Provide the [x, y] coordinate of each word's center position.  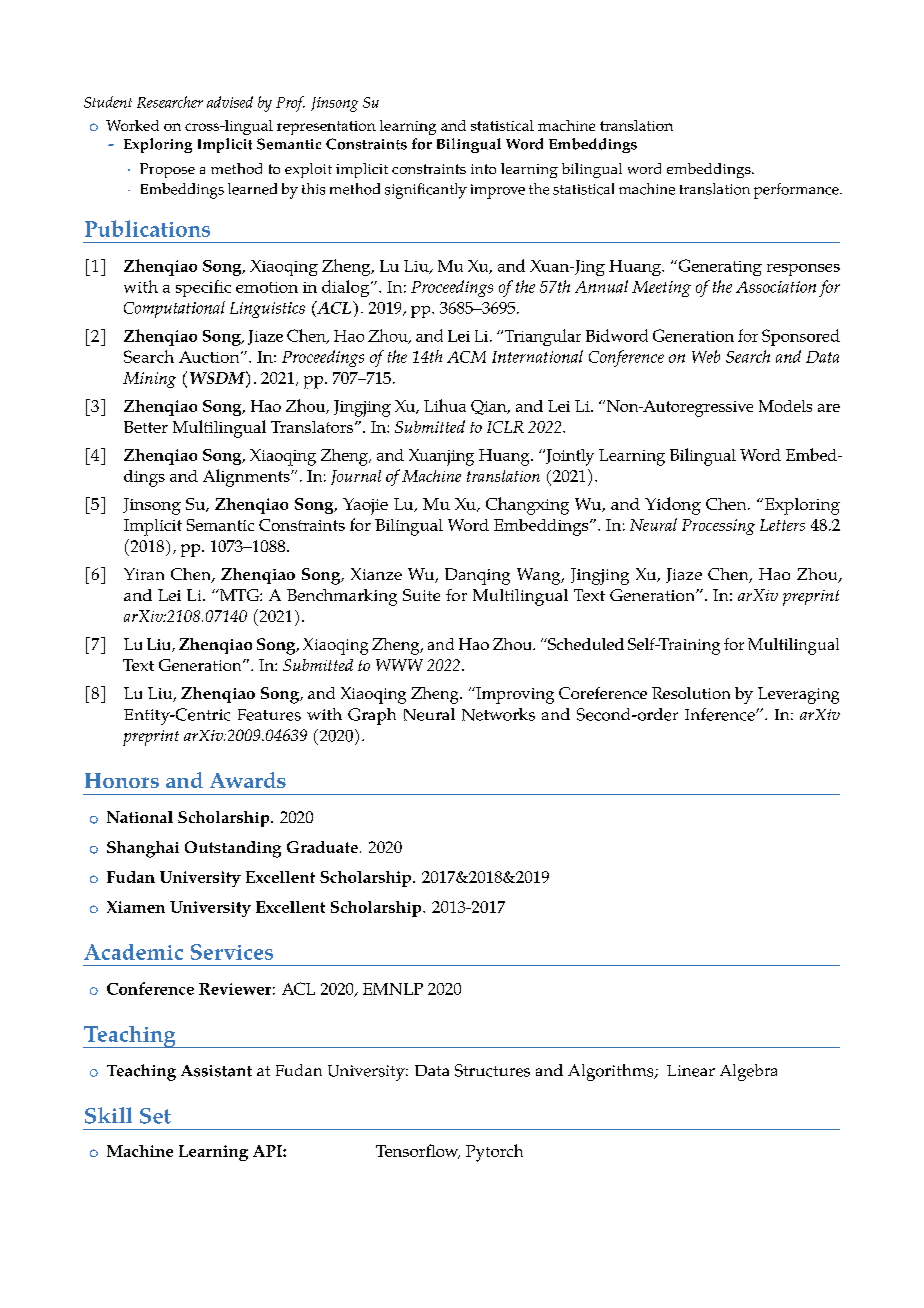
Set [155, 1116]
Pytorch [494, 1153]
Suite [421, 595]
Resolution [691, 693]
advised [230, 102]
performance [797, 191]
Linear [691, 1071]
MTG [239, 595]
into [483, 169]
